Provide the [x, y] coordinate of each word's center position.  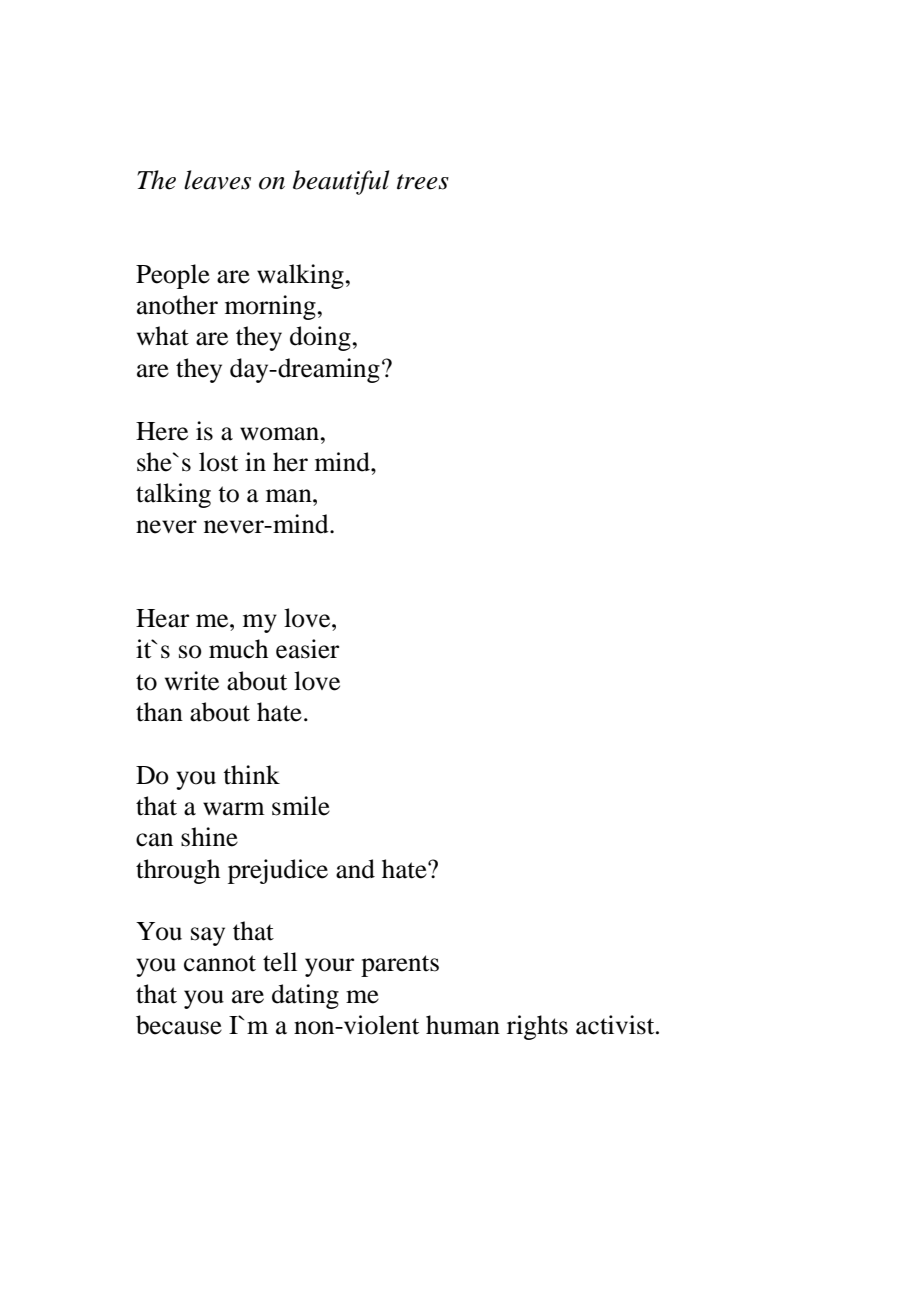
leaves [217, 180]
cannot [220, 963]
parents [400, 966]
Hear [162, 618]
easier [307, 649]
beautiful [341, 182]
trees [423, 182]
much [238, 649]
